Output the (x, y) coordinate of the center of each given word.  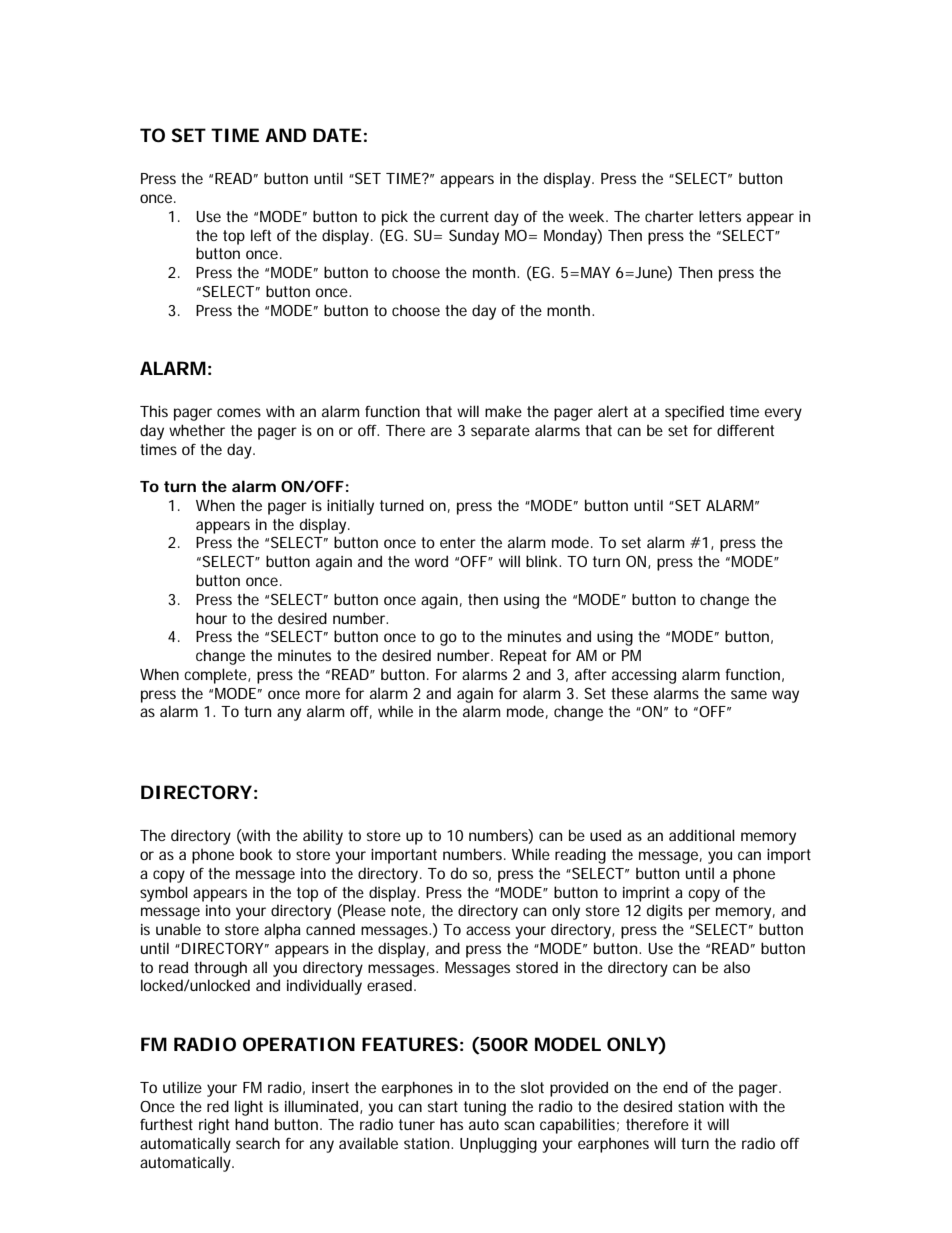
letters (720, 216)
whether (197, 430)
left (261, 235)
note (406, 910)
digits (665, 912)
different (745, 430)
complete (215, 676)
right (214, 1126)
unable (178, 929)
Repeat (523, 657)
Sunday (474, 237)
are (441, 431)
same (749, 694)
